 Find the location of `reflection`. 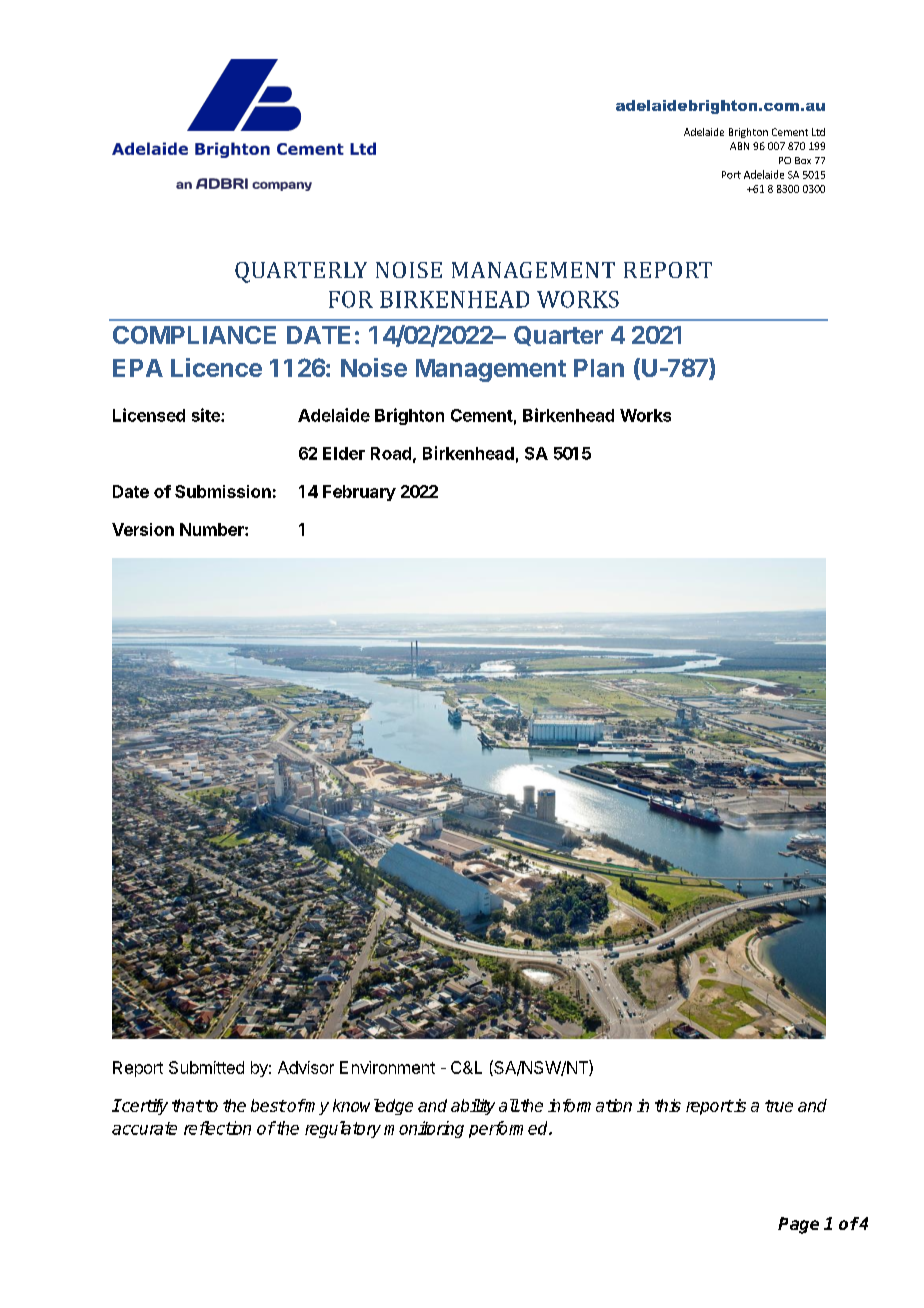

reflection is located at coordinates (217, 1128).
